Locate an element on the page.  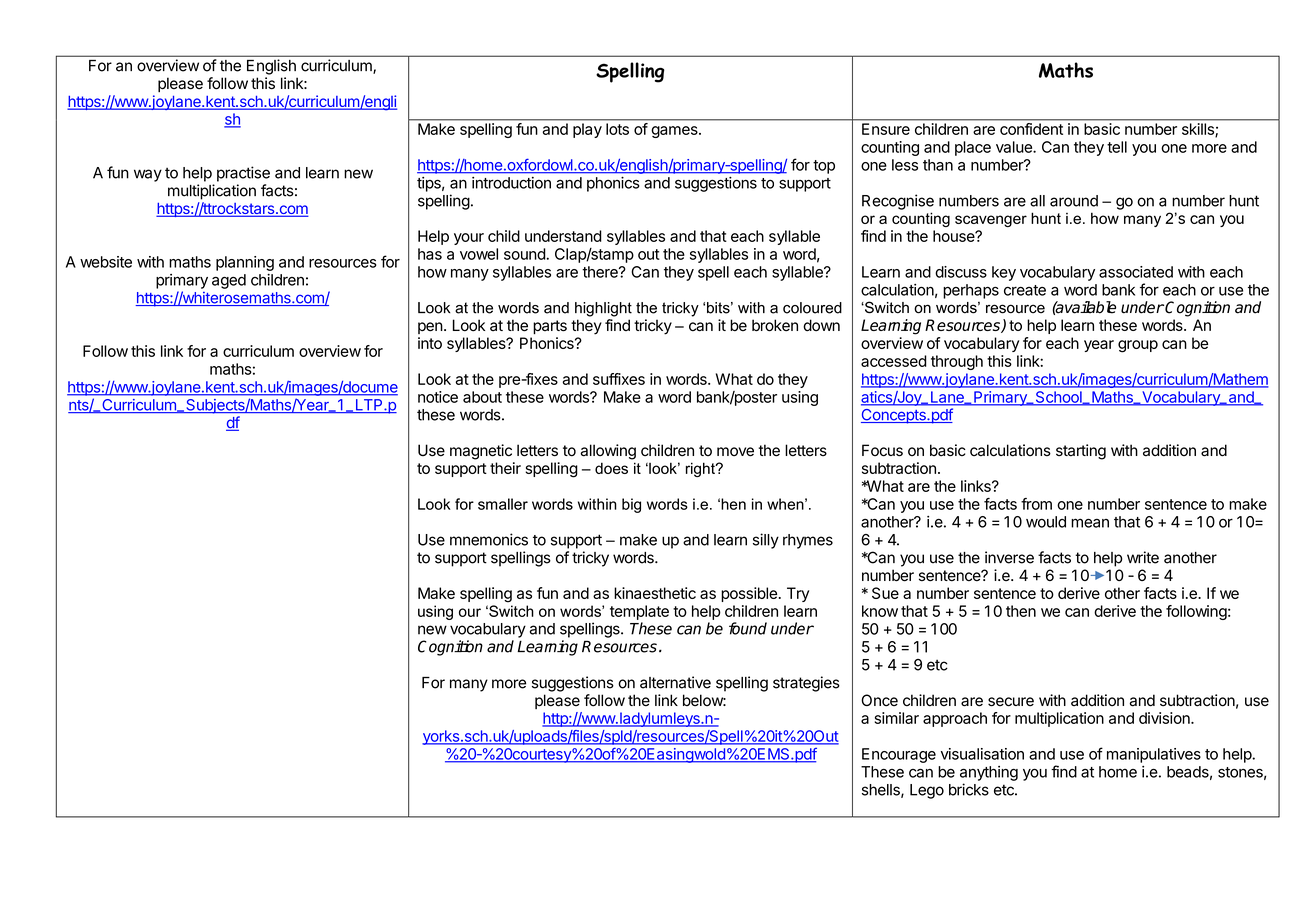
parts is located at coordinates (550, 327).
